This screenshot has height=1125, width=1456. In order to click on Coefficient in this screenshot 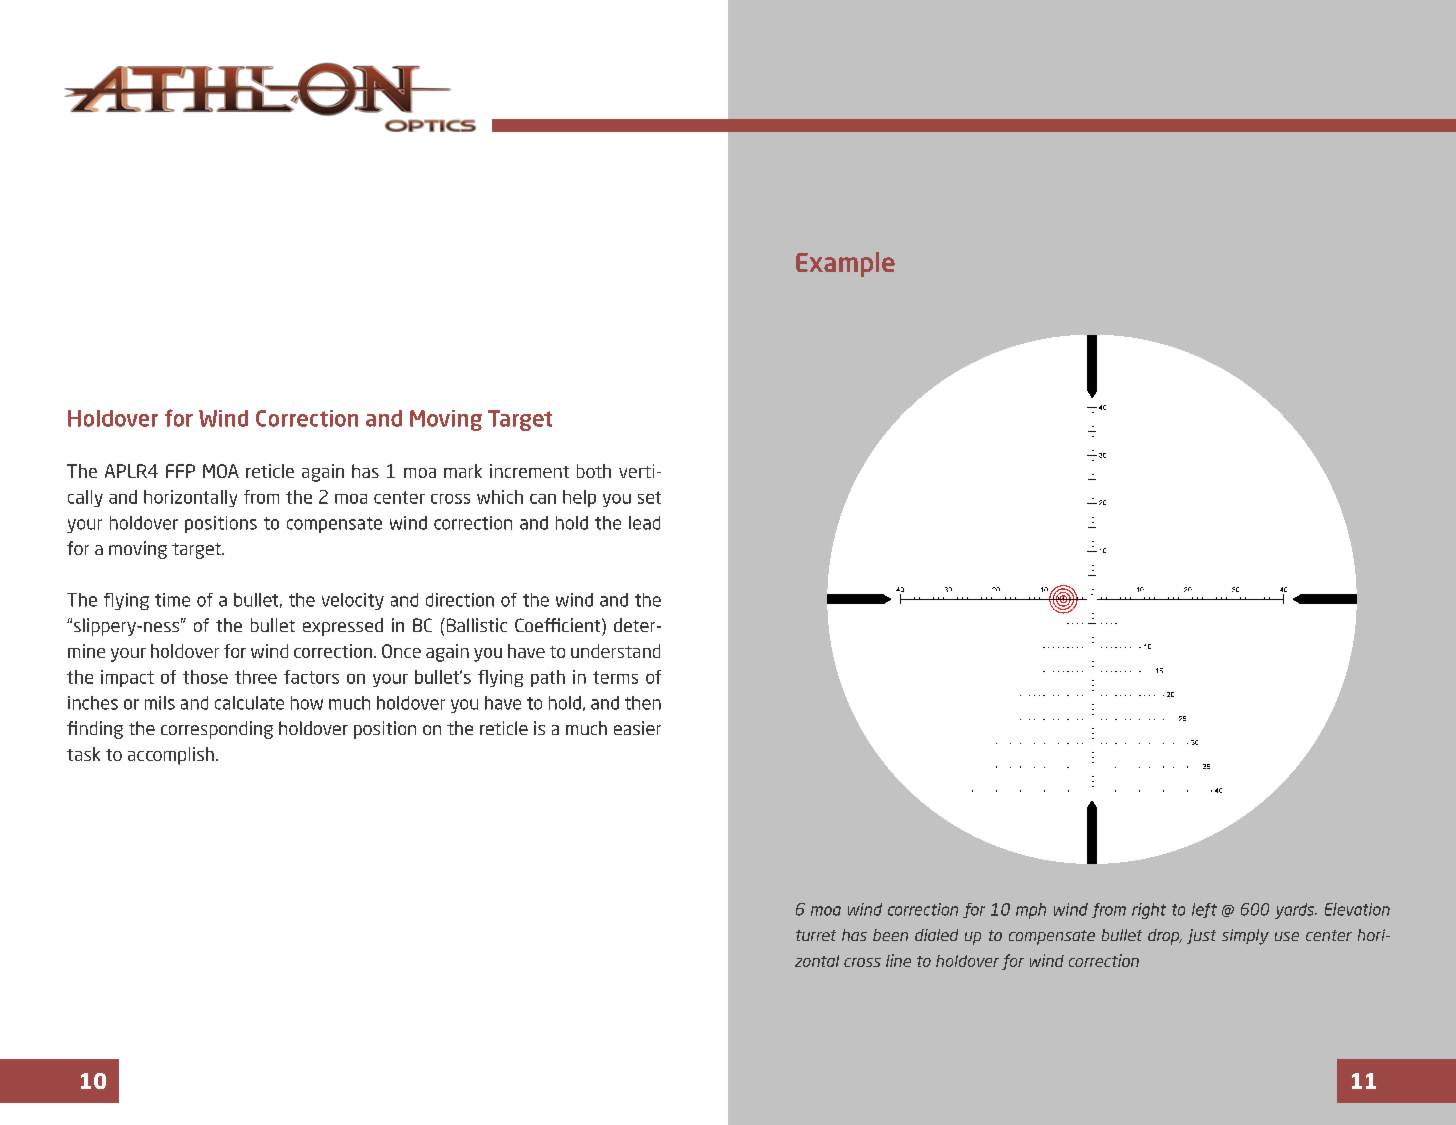, I will do `click(559, 625)`.
